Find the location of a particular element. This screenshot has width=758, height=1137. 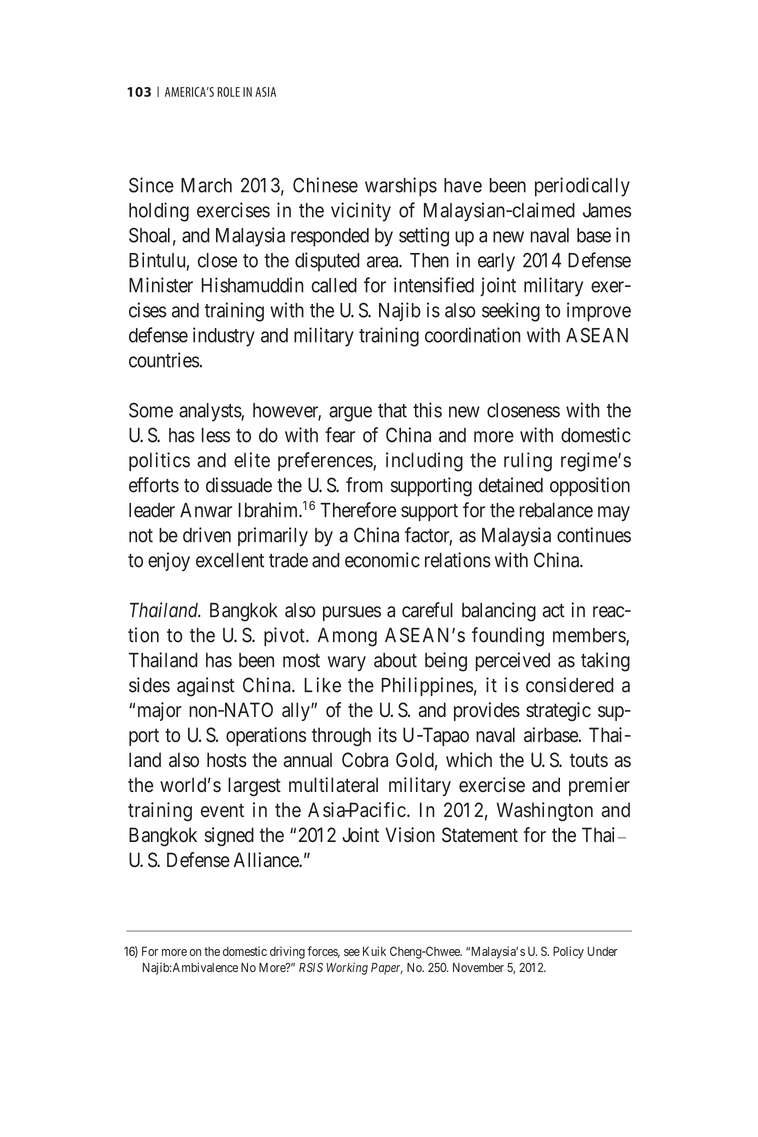

ROLE is located at coordinates (229, 92).
